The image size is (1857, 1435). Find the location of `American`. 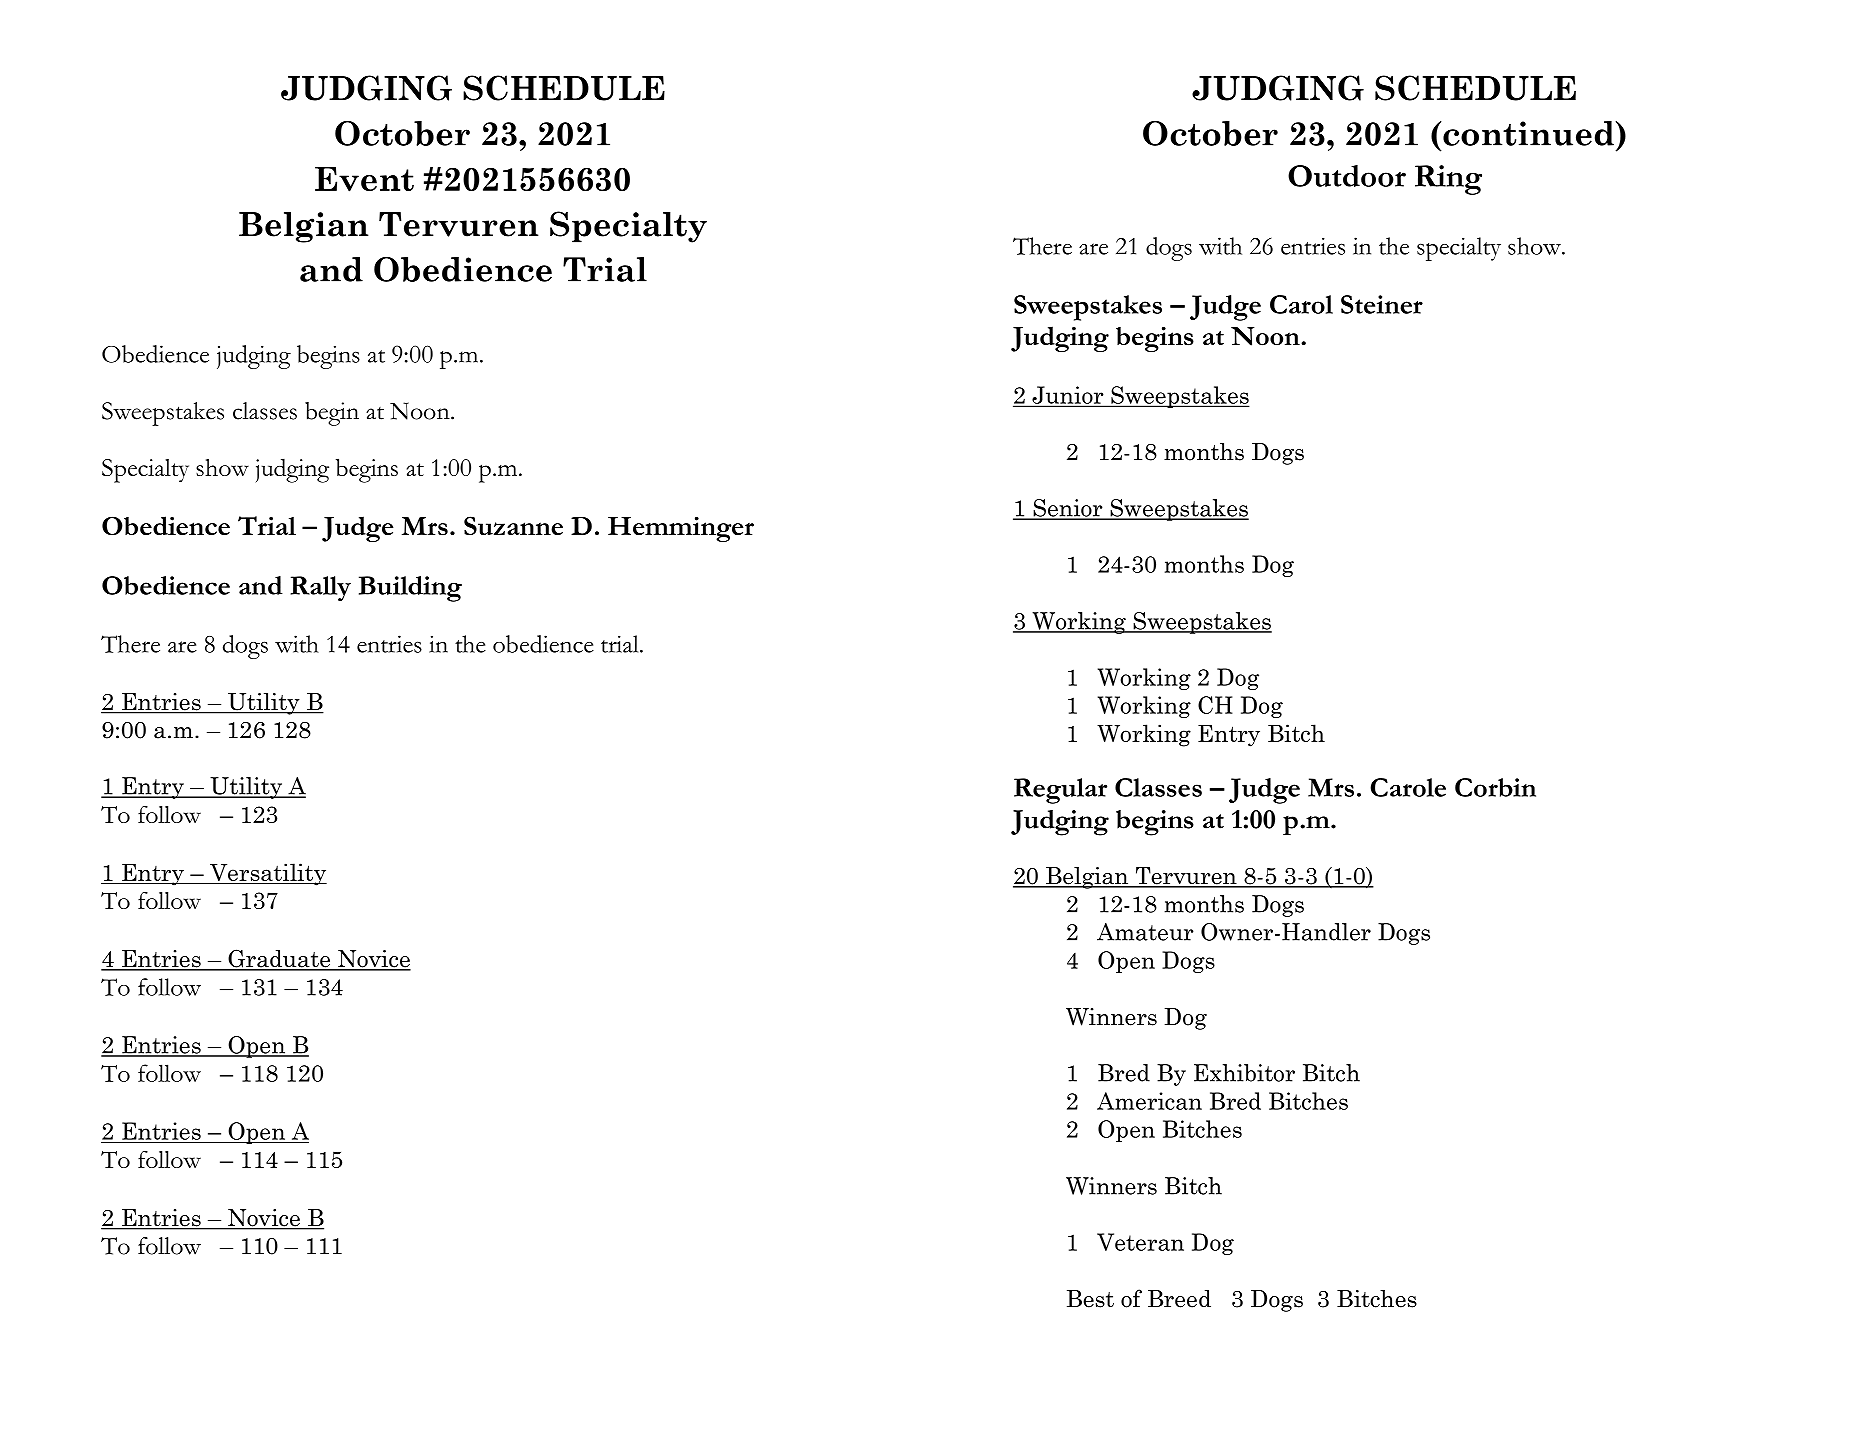

American is located at coordinates (1149, 1101).
